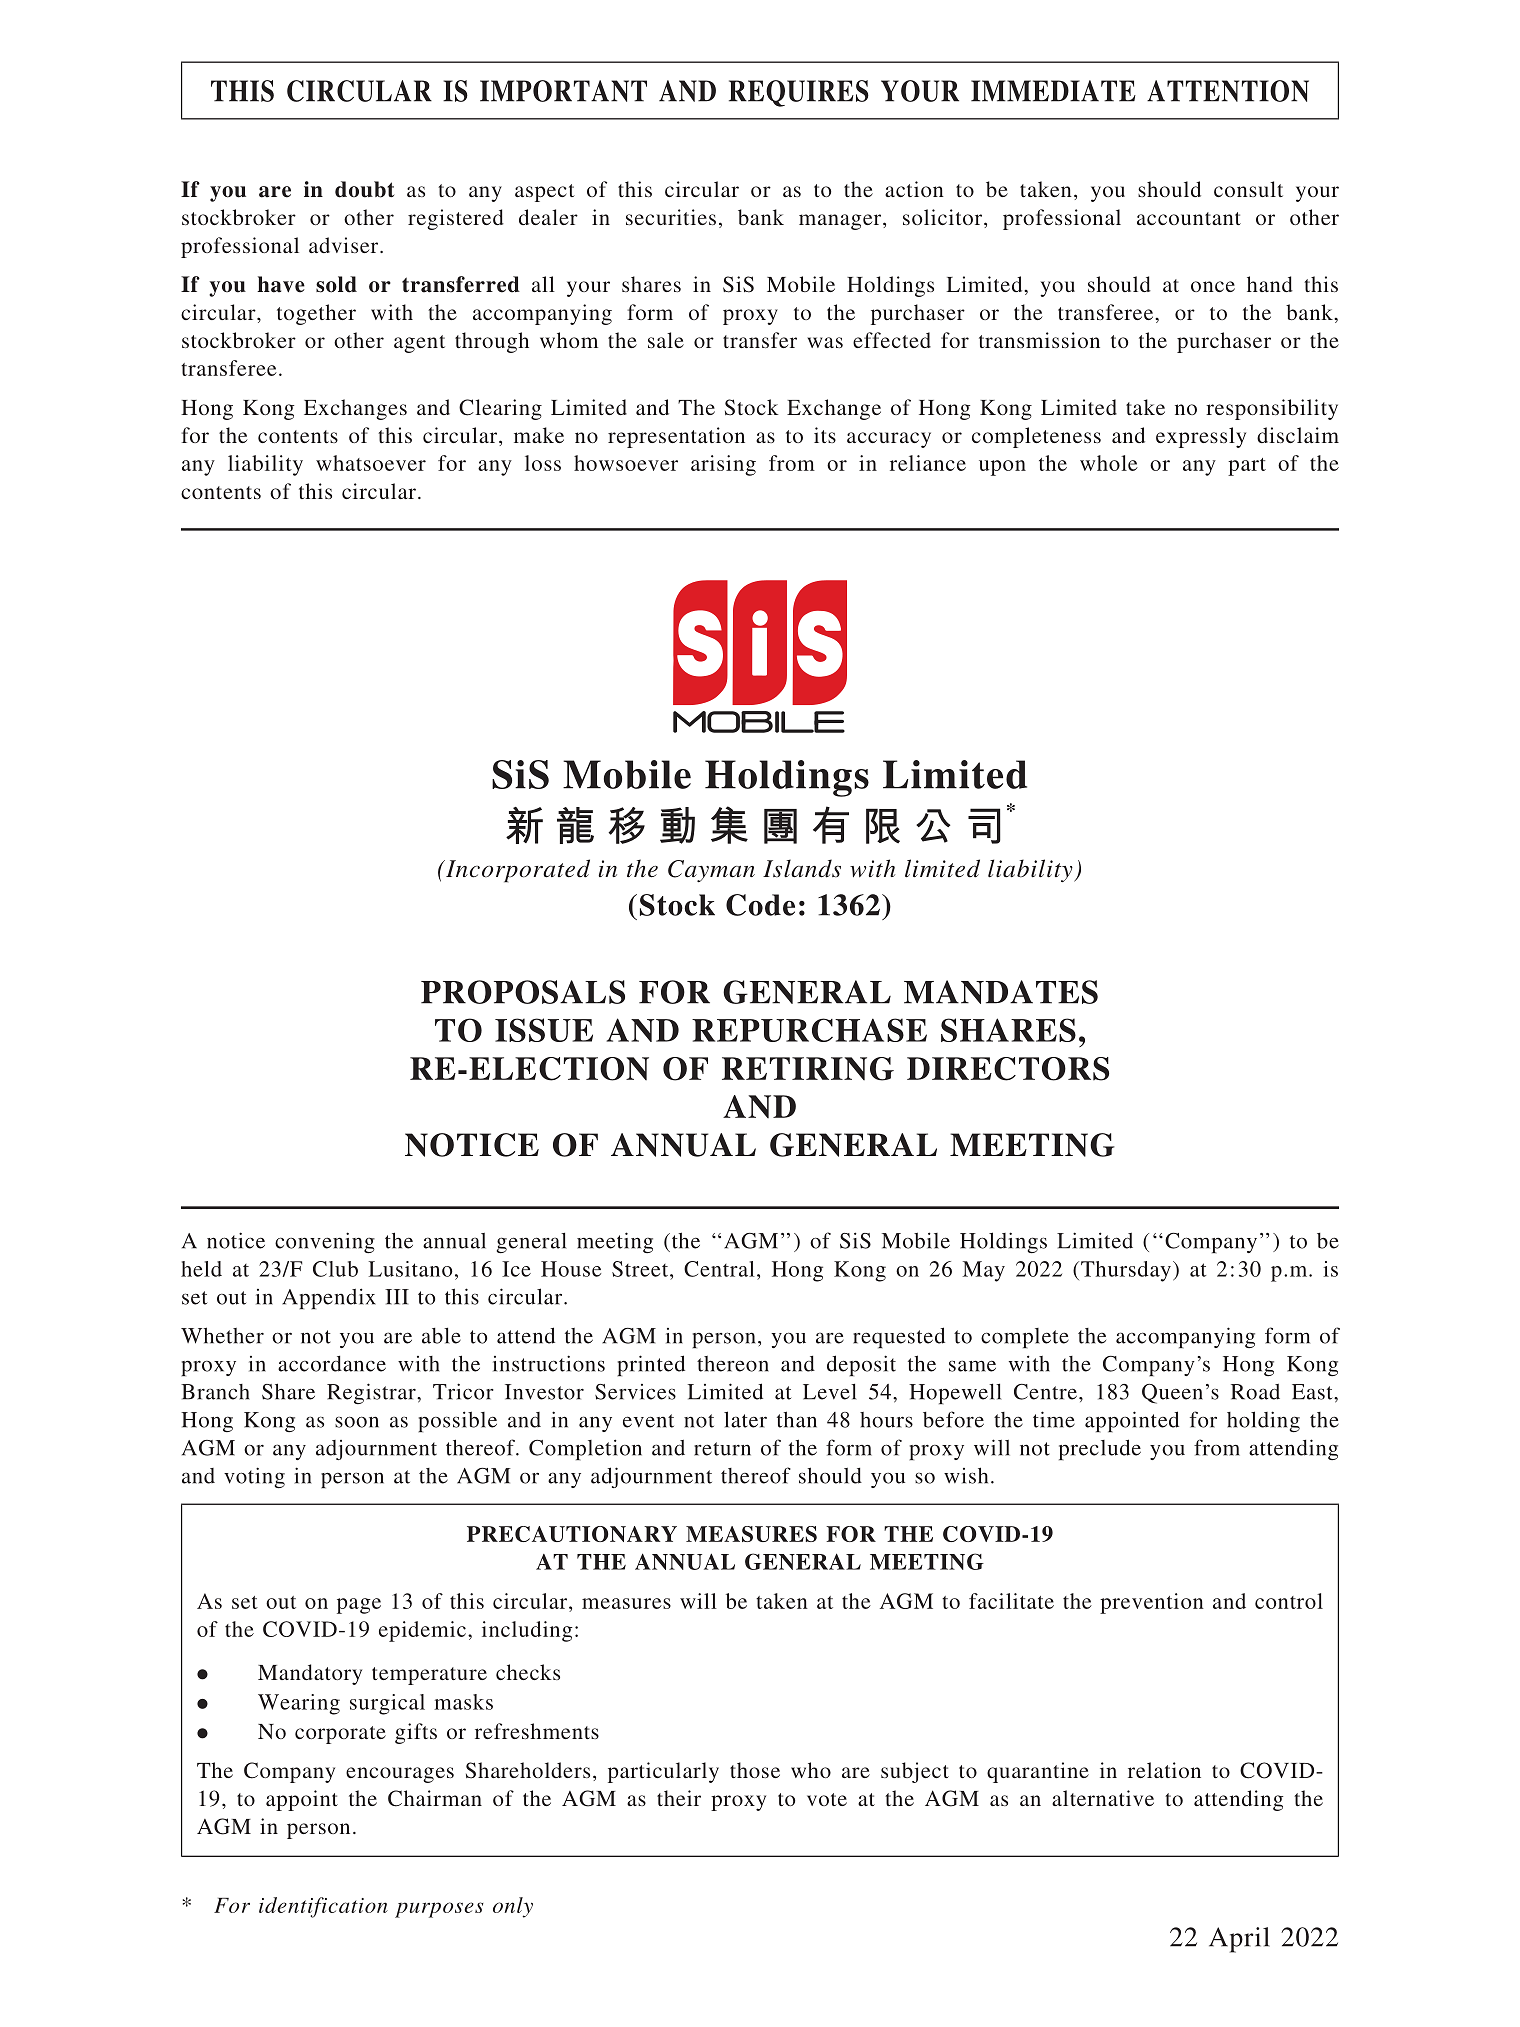  I want to click on return, so click(722, 1449).
